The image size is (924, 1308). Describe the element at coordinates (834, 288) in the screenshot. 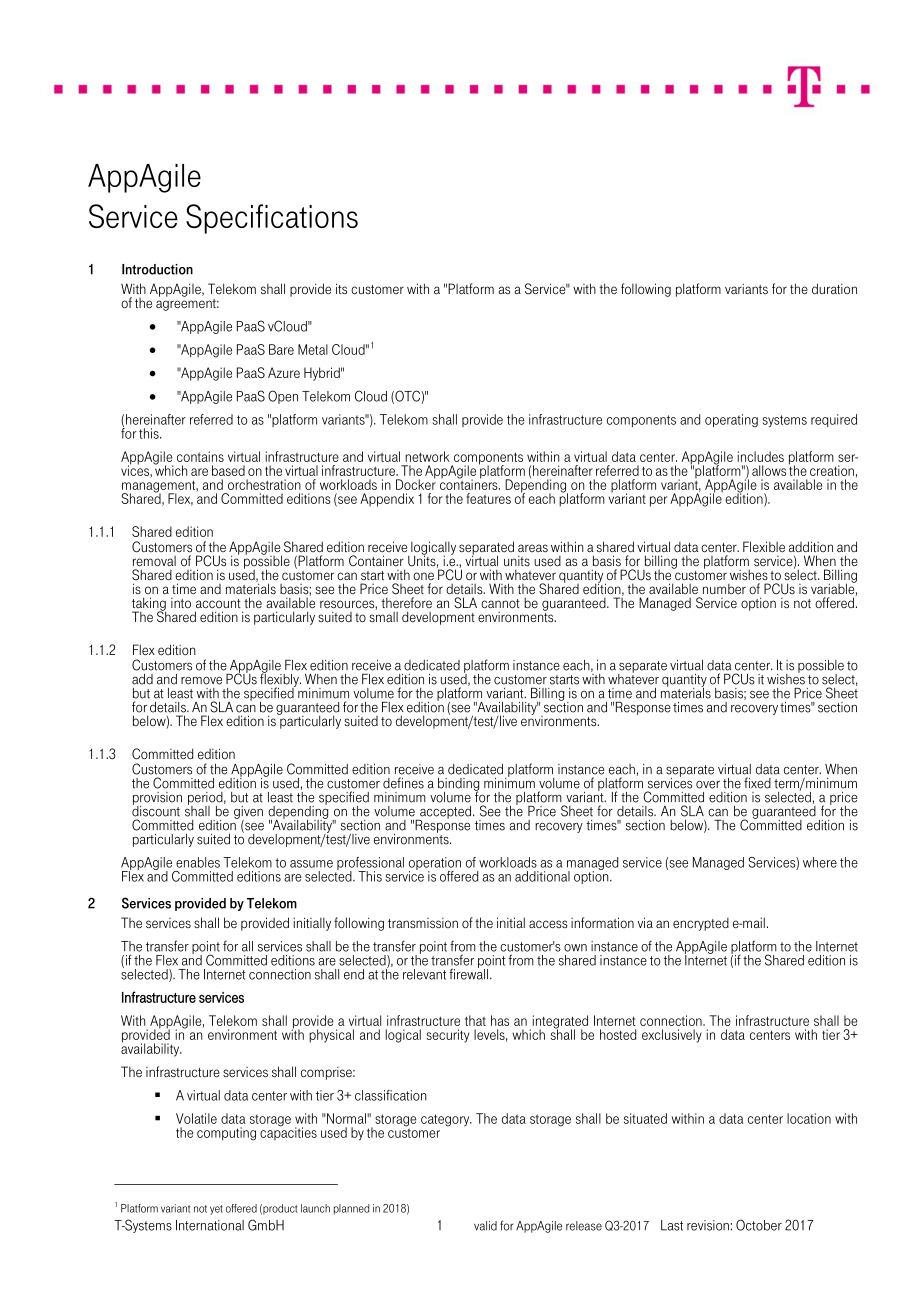

I see `duration` at that location.
